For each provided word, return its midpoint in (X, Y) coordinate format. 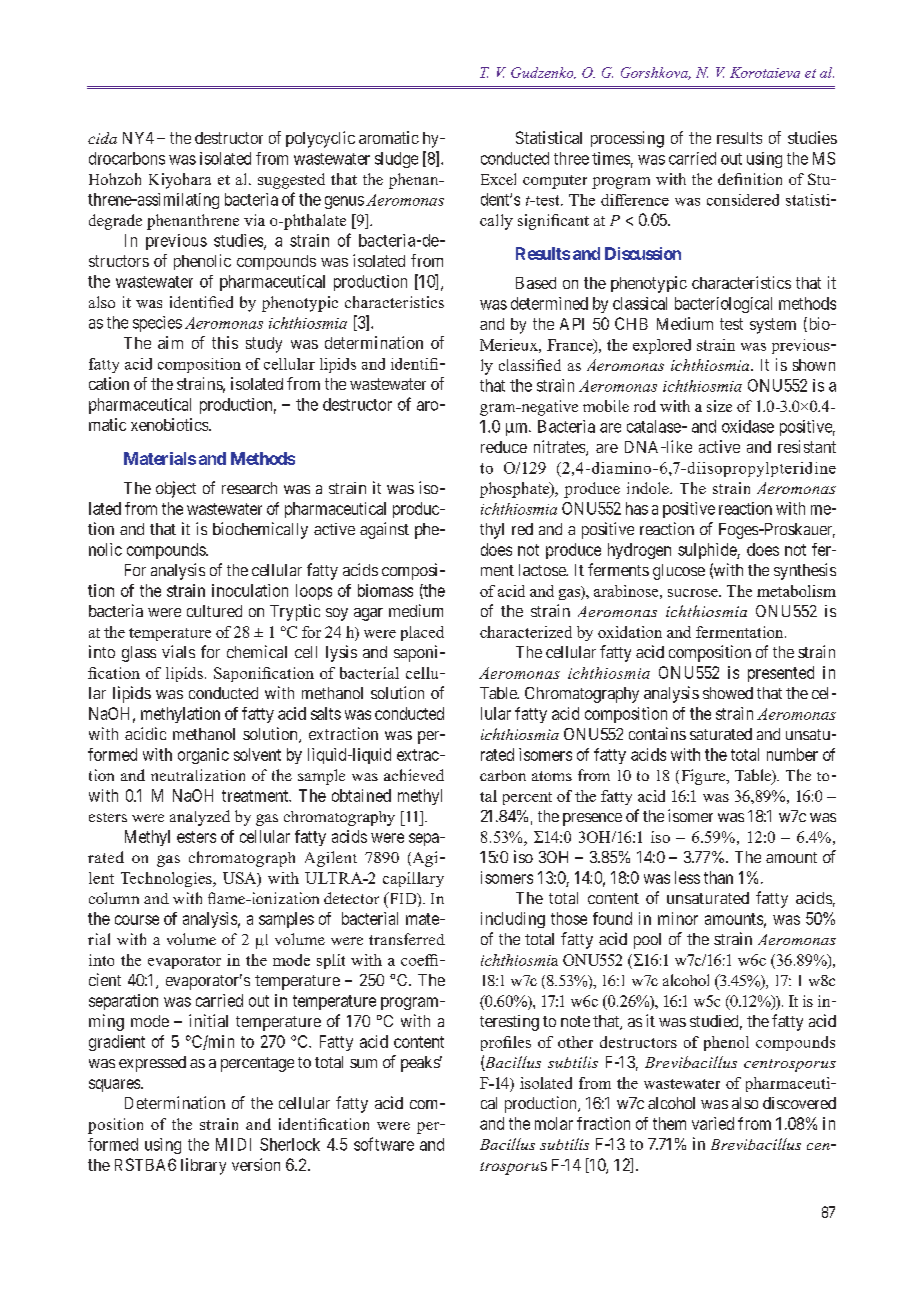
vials (178, 651)
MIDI (233, 1144)
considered (743, 200)
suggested (291, 181)
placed (422, 633)
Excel (498, 179)
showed (728, 693)
